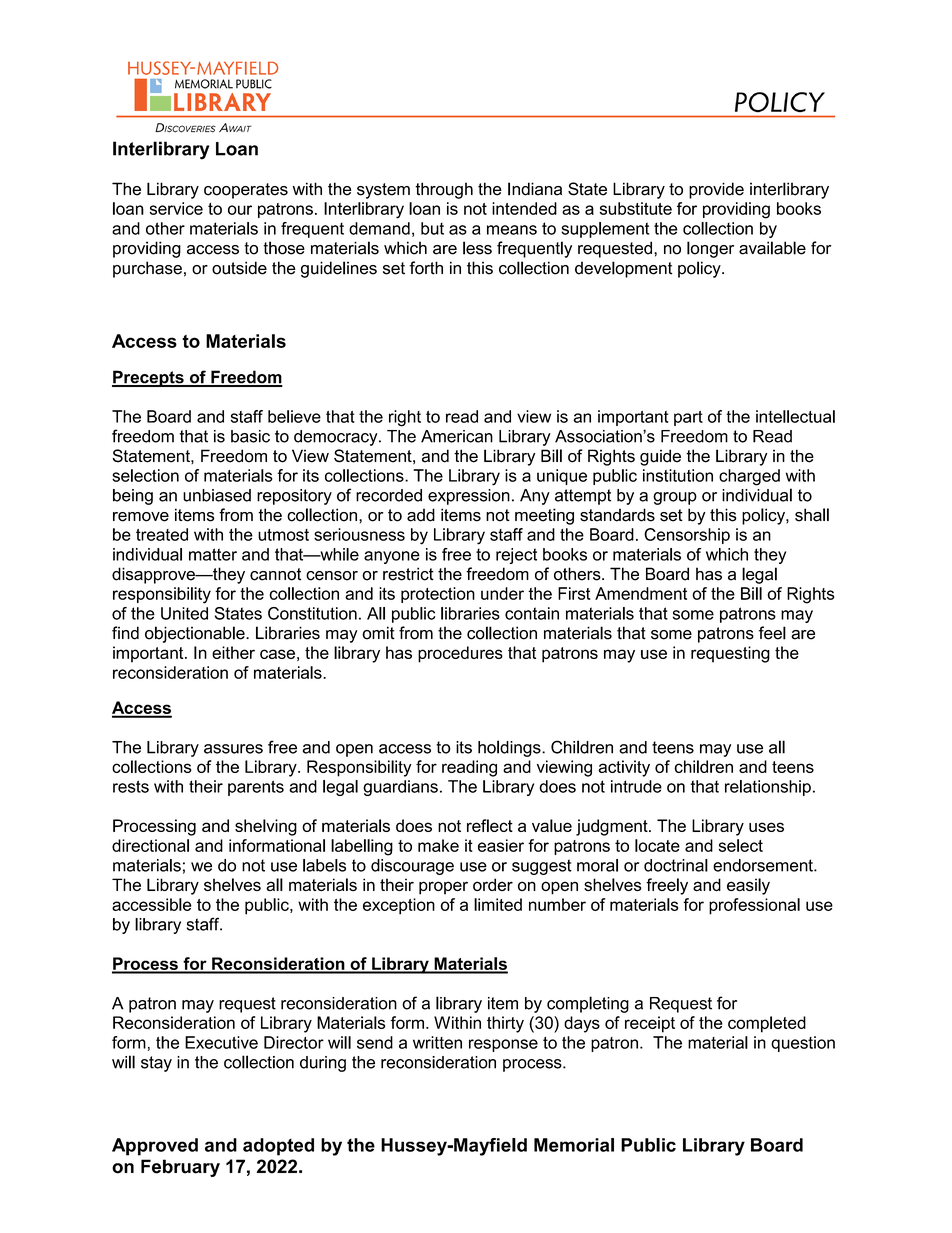 Image resolution: width=952 pixels, height=1233 pixels. What do you see at coordinates (460, 654) in the screenshot?
I see `procedures` at bounding box center [460, 654].
